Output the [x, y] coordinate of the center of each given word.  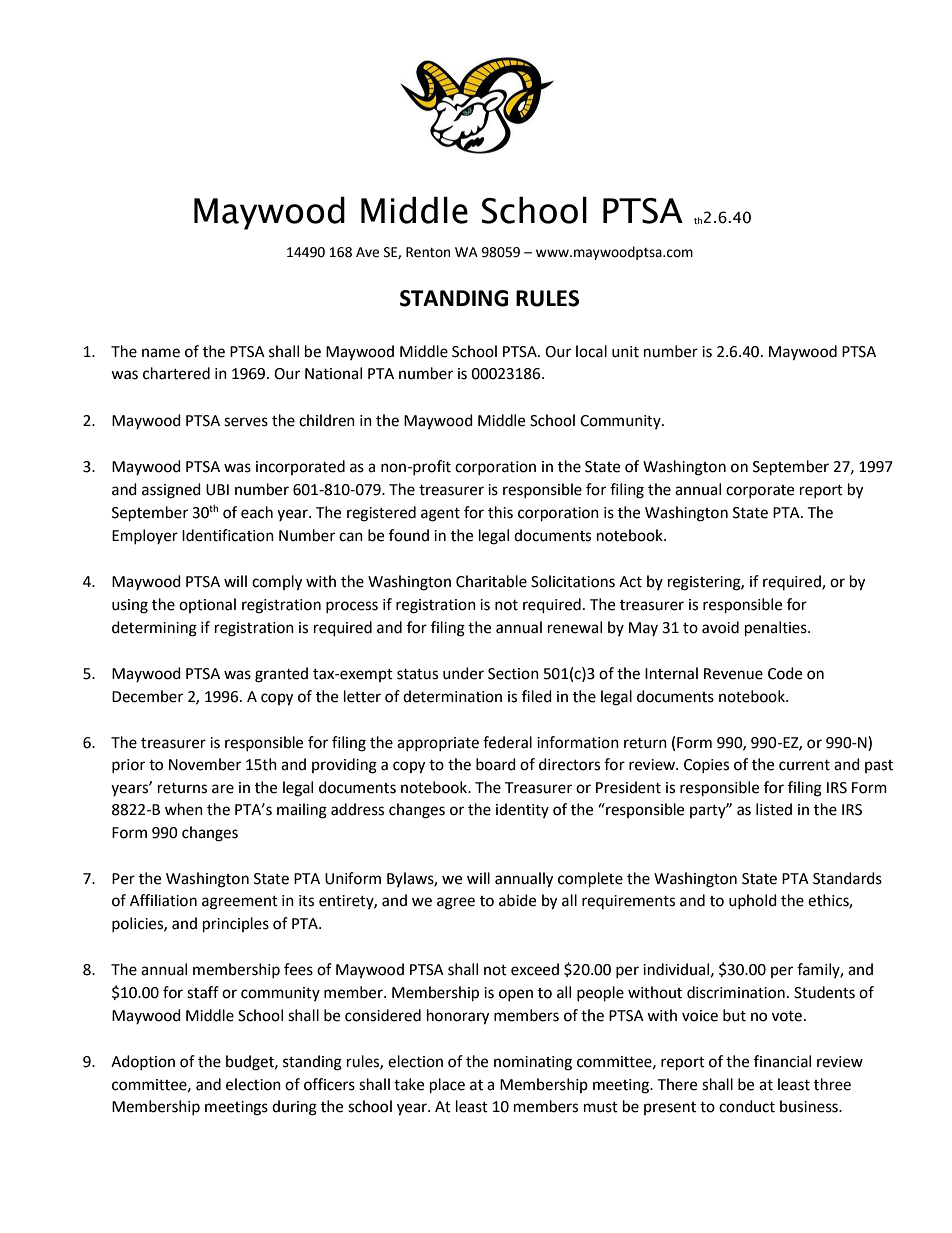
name [161, 353]
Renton [428, 252]
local [591, 351]
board [496, 764]
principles [236, 925]
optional [207, 605]
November [205, 764]
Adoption [143, 1062]
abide [517, 900]
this [500, 512]
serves [246, 422]
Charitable [491, 581]
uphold [753, 901]
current [804, 765]
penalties [777, 629]
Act [630, 582]
